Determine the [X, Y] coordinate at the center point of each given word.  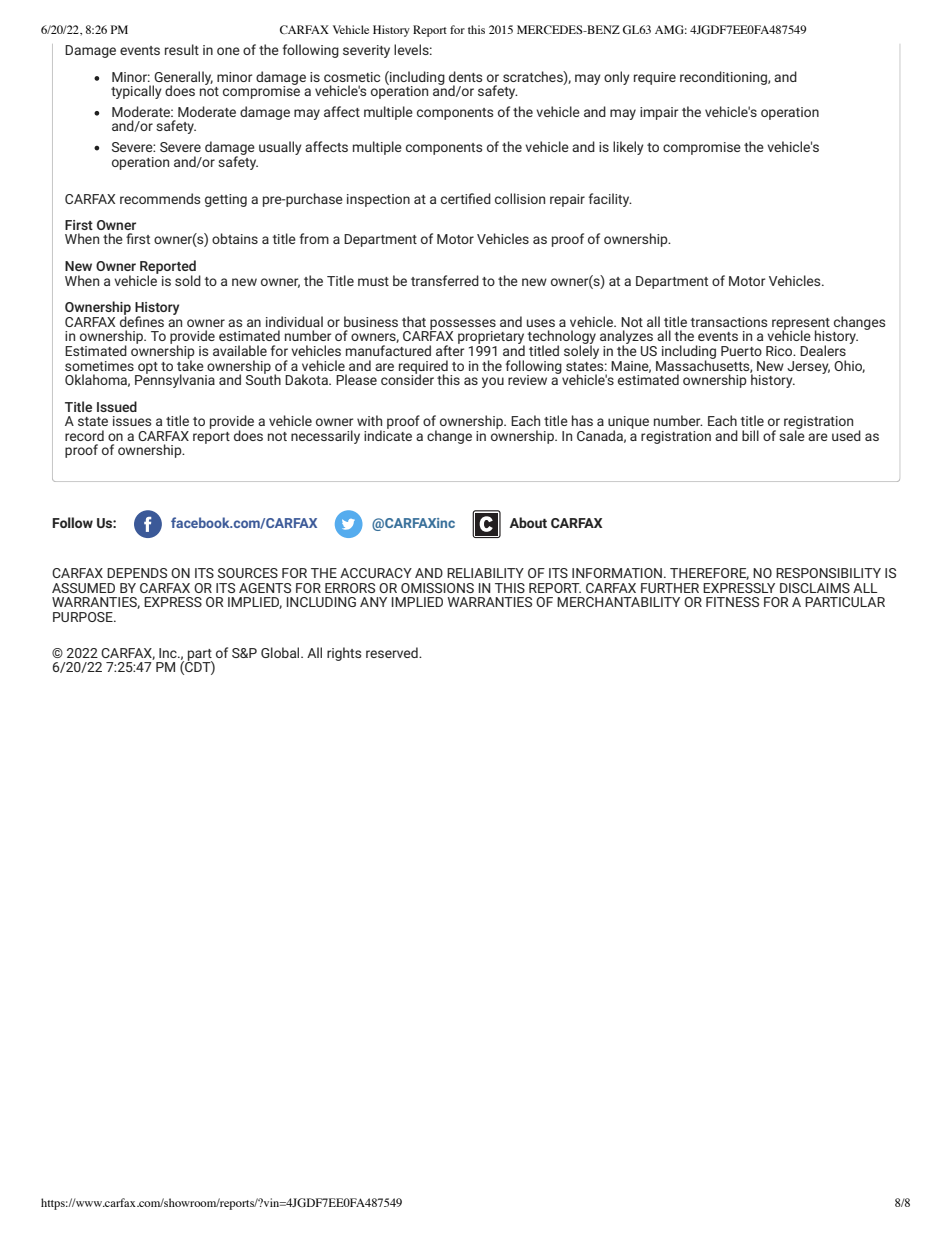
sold [188, 280]
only [617, 78]
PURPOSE [84, 617]
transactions [729, 322]
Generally [182, 79]
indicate [388, 434]
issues [132, 421]
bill [750, 435]
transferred [445, 280]
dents [465, 76]
